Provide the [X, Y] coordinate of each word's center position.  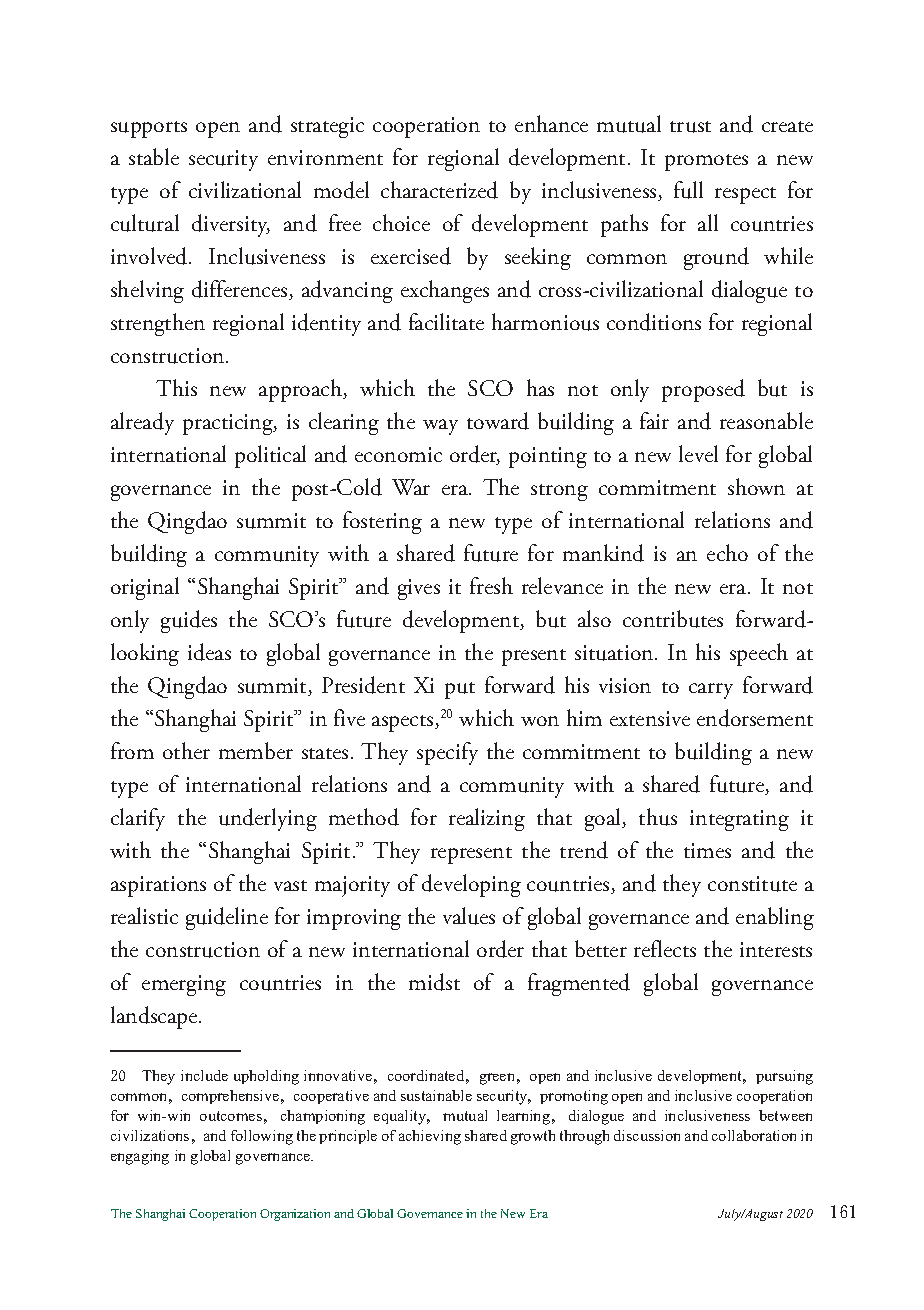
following [262, 1137]
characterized [439, 190]
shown [756, 486]
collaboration [754, 1135]
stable [154, 156]
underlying [268, 819]
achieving [430, 1137]
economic [398, 454]
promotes [706, 162]
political [270, 456]
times [707, 850]
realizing [487, 819]
